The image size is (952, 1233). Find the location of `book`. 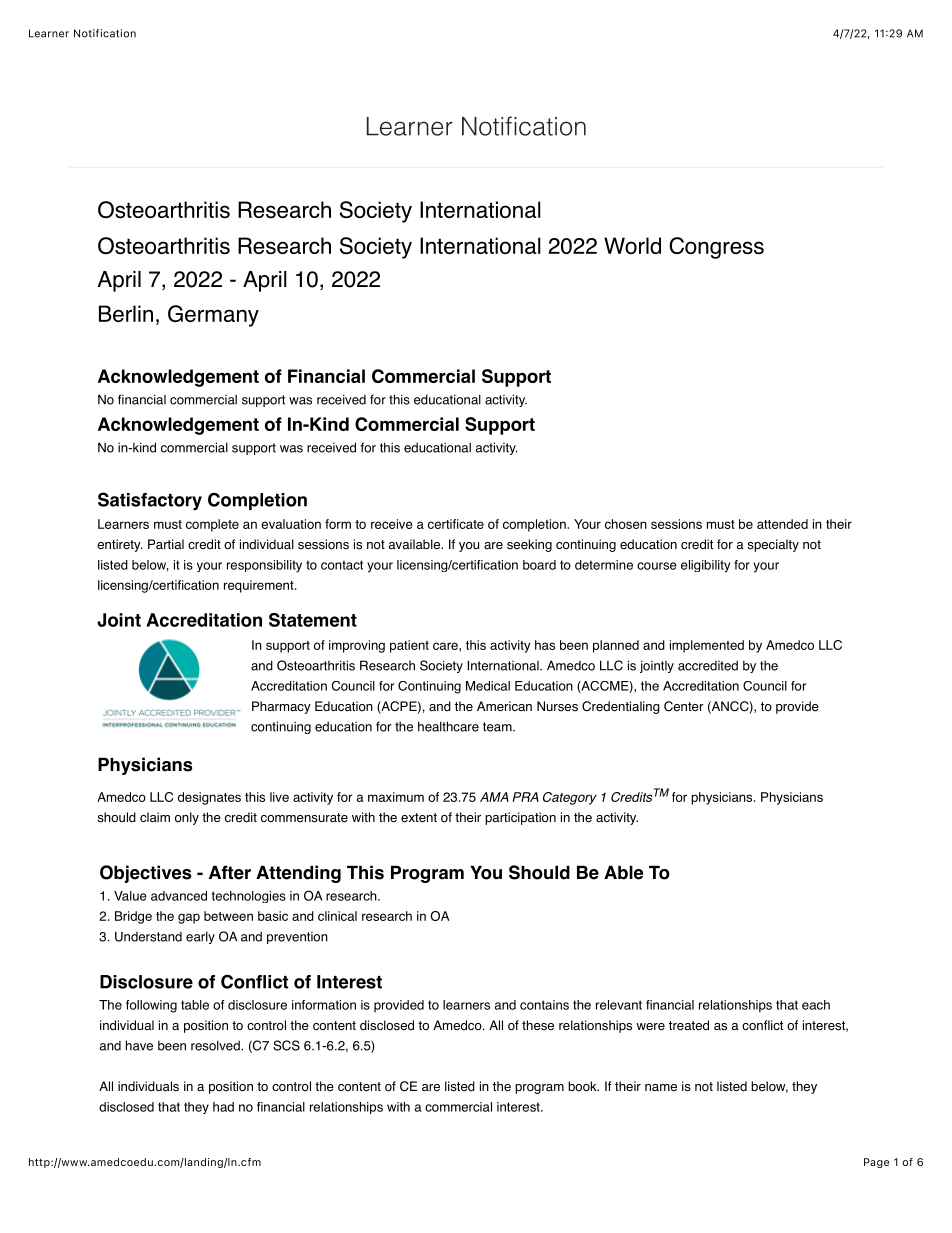

book is located at coordinates (583, 1086).
